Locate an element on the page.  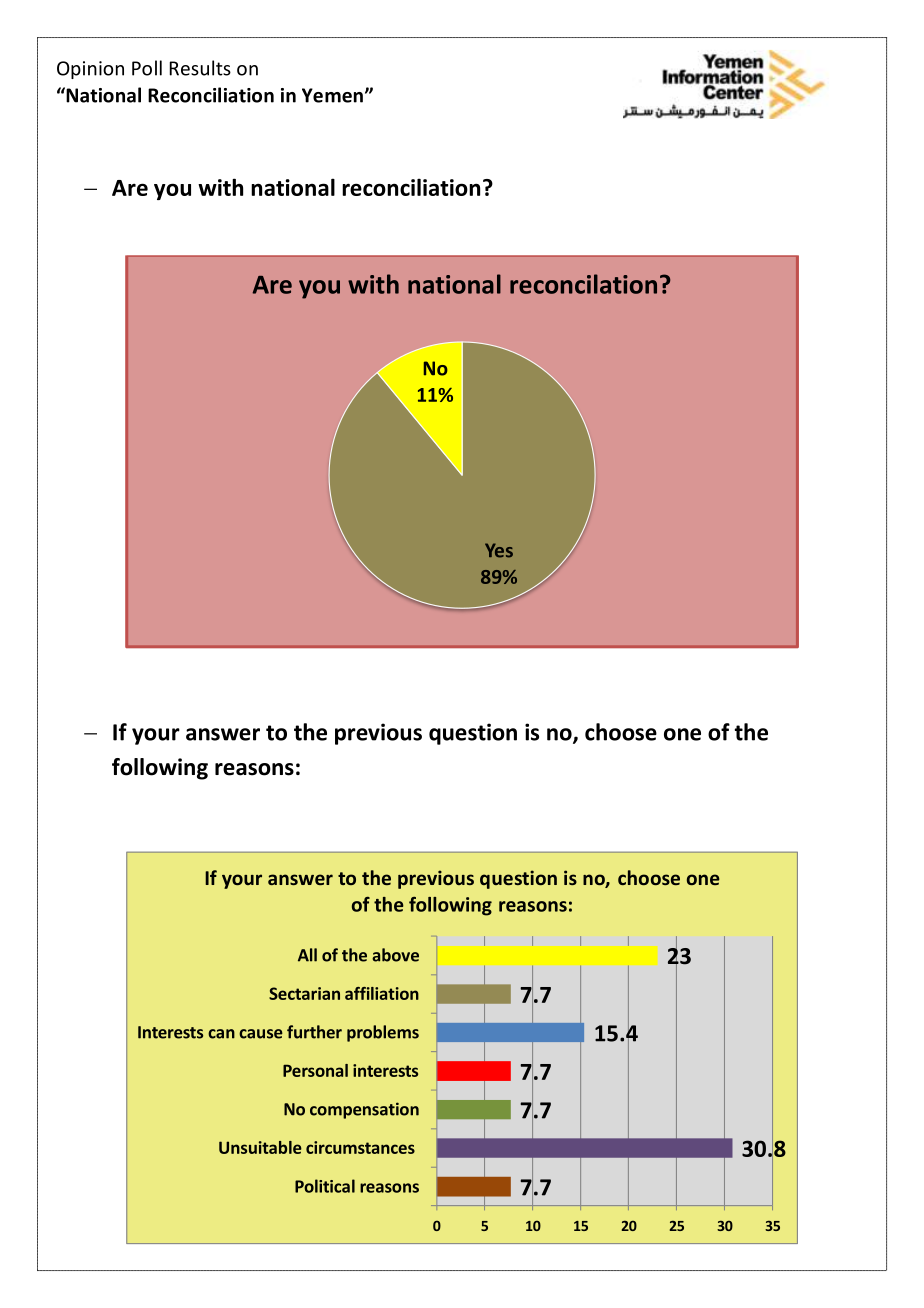
Poll is located at coordinates (147, 68).
